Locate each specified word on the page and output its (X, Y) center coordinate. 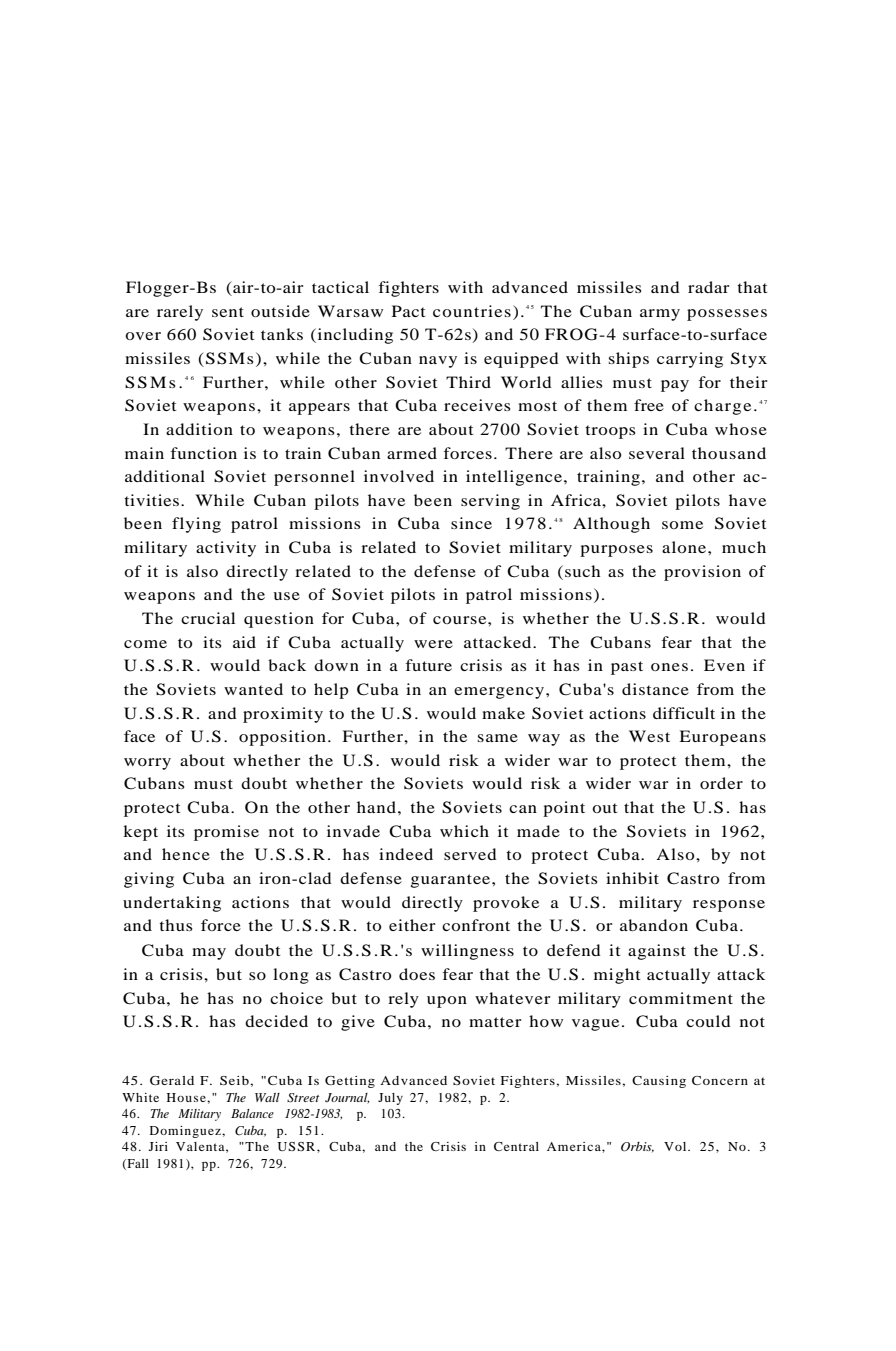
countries (472, 311)
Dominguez (186, 1132)
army (660, 315)
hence (186, 854)
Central (516, 1146)
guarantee (452, 881)
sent (228, 312)
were (433, 644)
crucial (208, 618)
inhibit (632, 878)
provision (702, 573)
